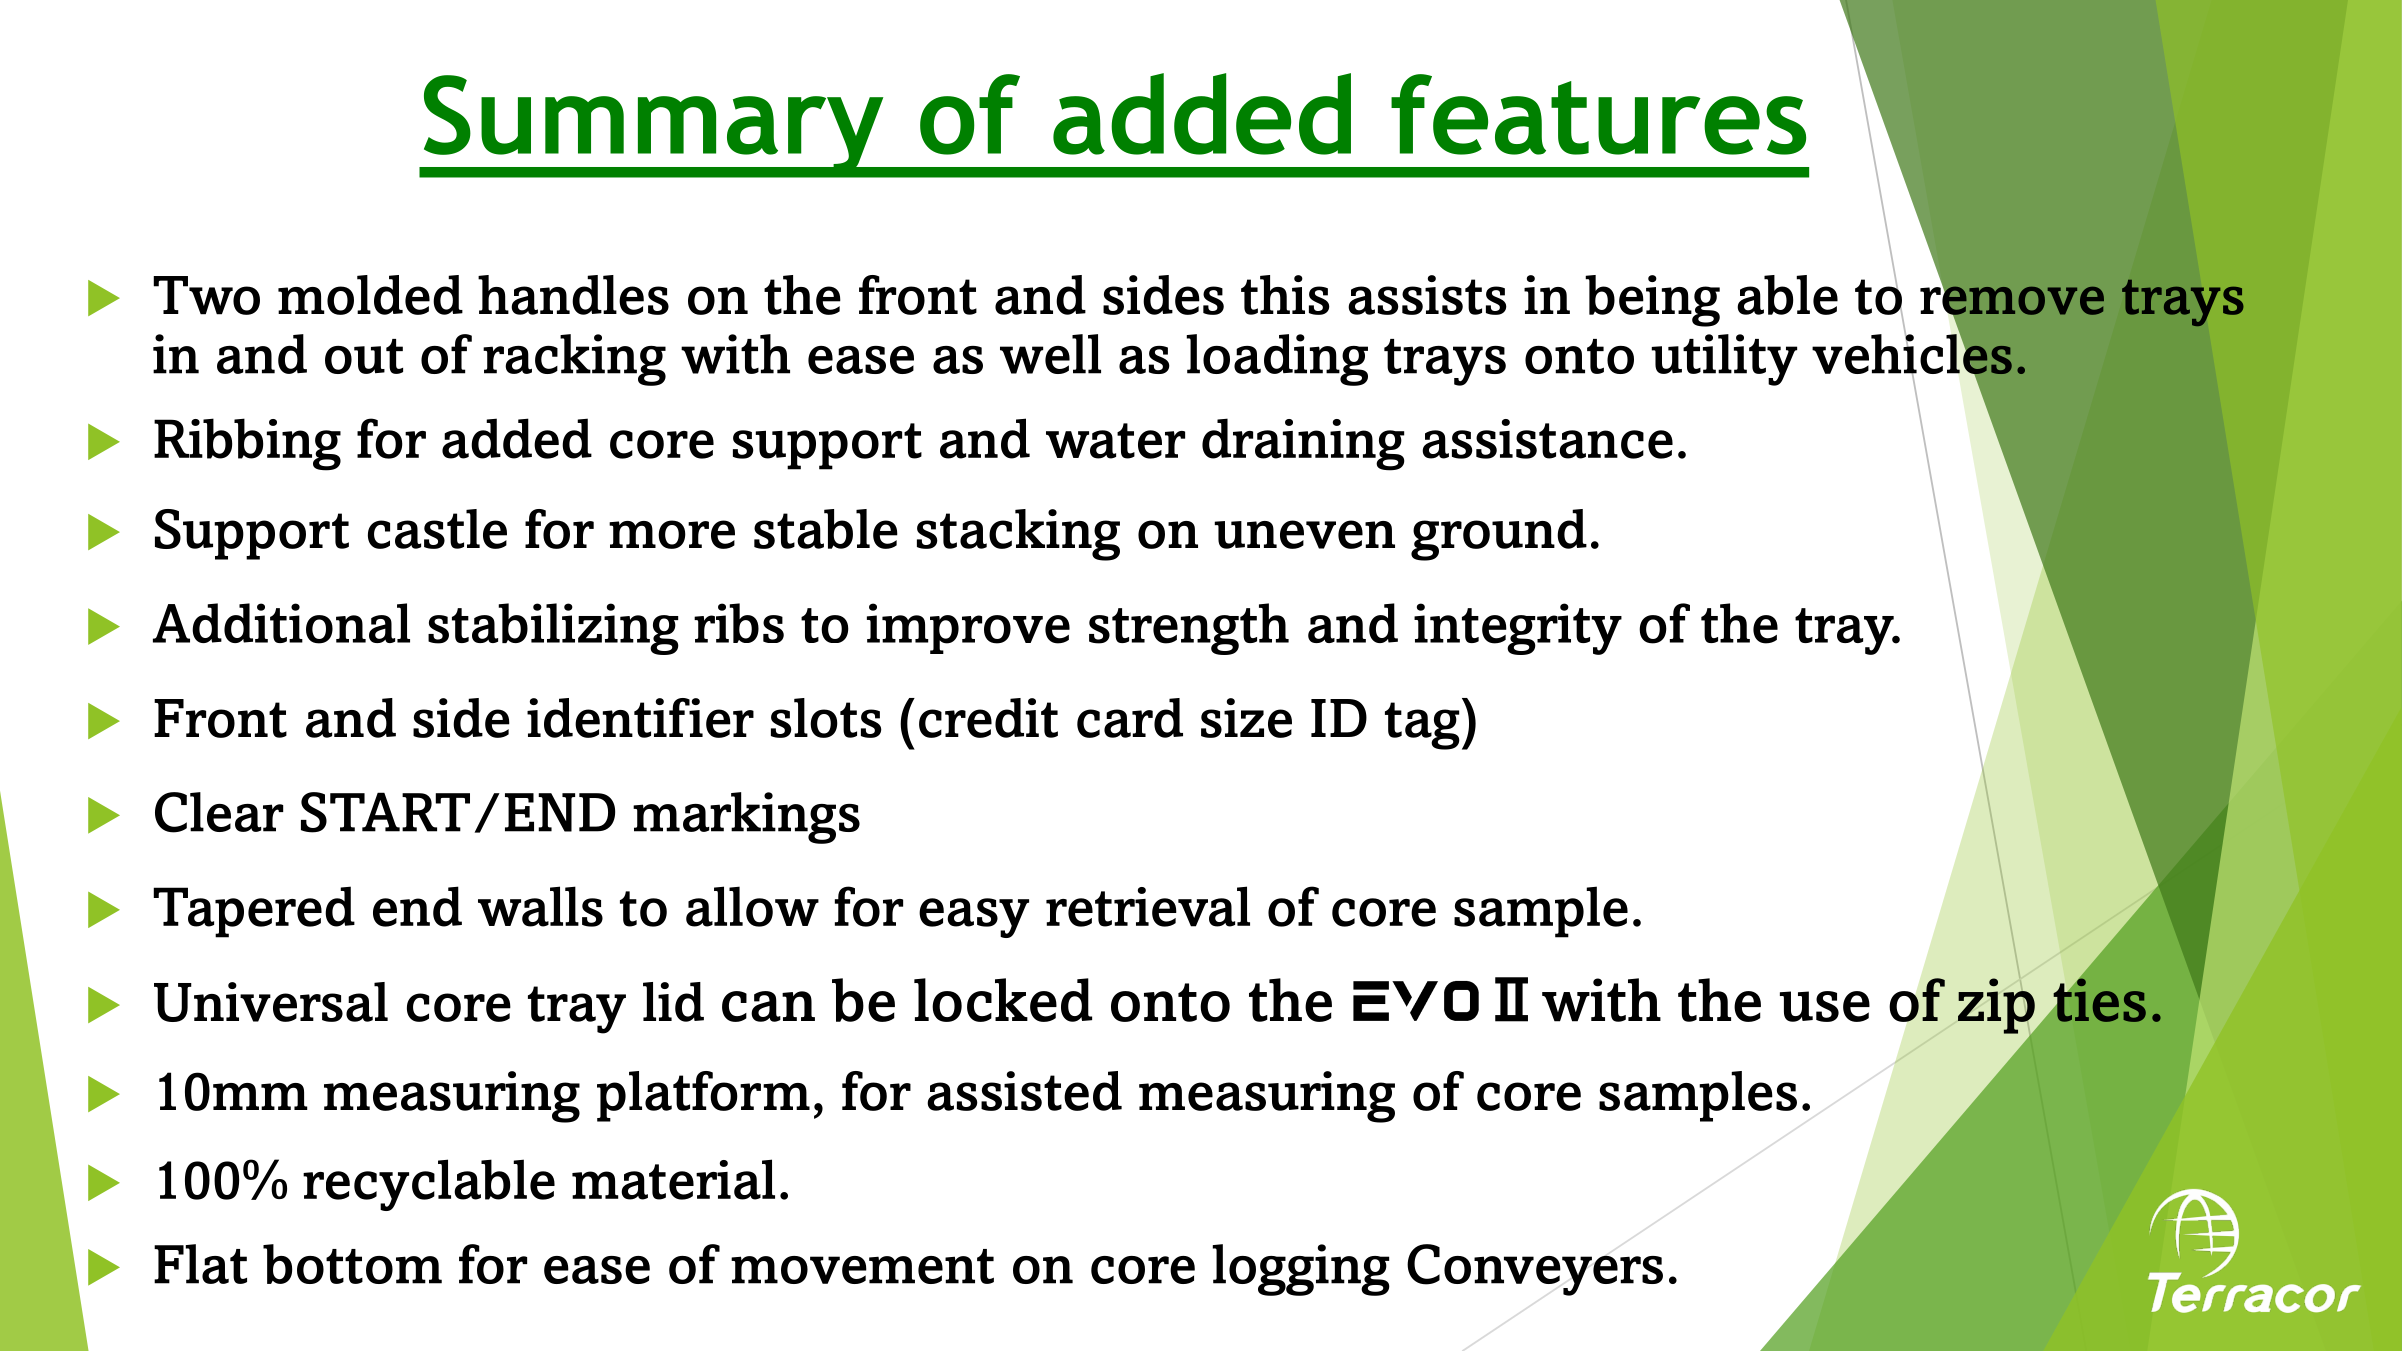 The image size is (2402, 1351). What do you see at coordinates (640, 718) in the screenshot?
I see `identifier` at bounding box center [640, 718].
